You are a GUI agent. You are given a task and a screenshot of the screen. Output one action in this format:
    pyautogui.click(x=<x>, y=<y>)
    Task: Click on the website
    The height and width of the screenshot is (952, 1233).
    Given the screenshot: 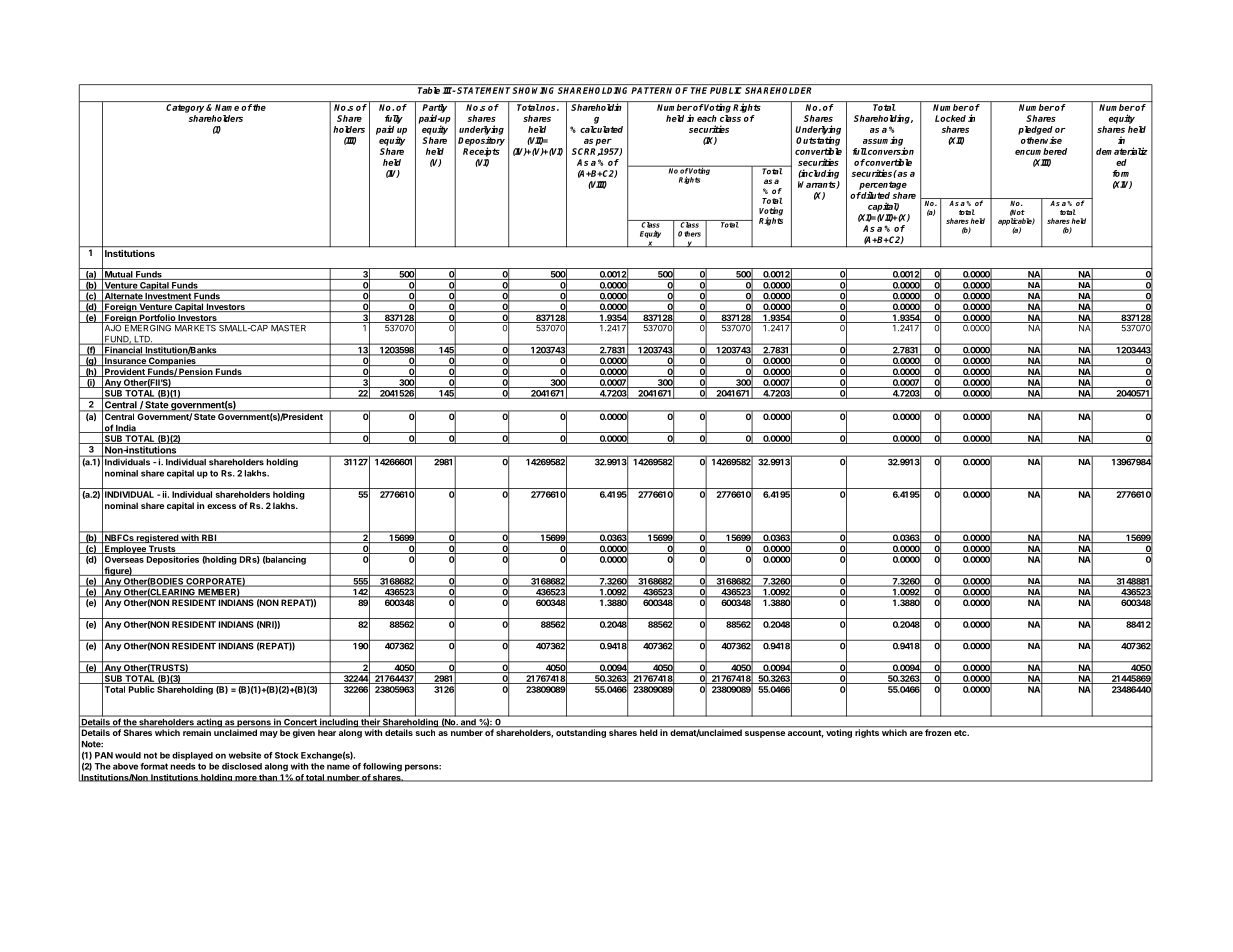 What is the action you would take?
    pyautogui.click(x=245, y=755)
